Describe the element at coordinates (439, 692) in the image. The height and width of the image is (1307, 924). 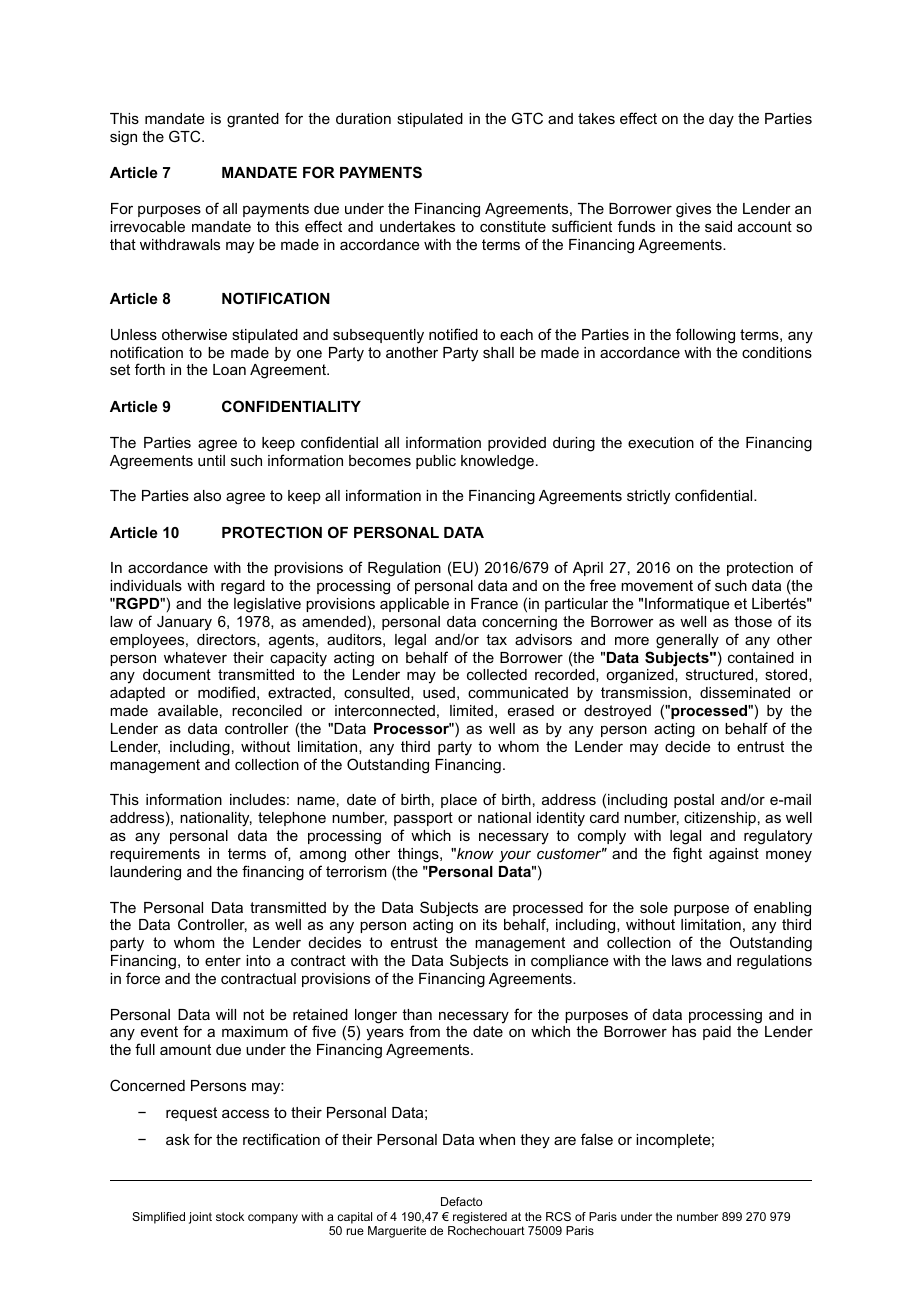
I see `used` at that location.
